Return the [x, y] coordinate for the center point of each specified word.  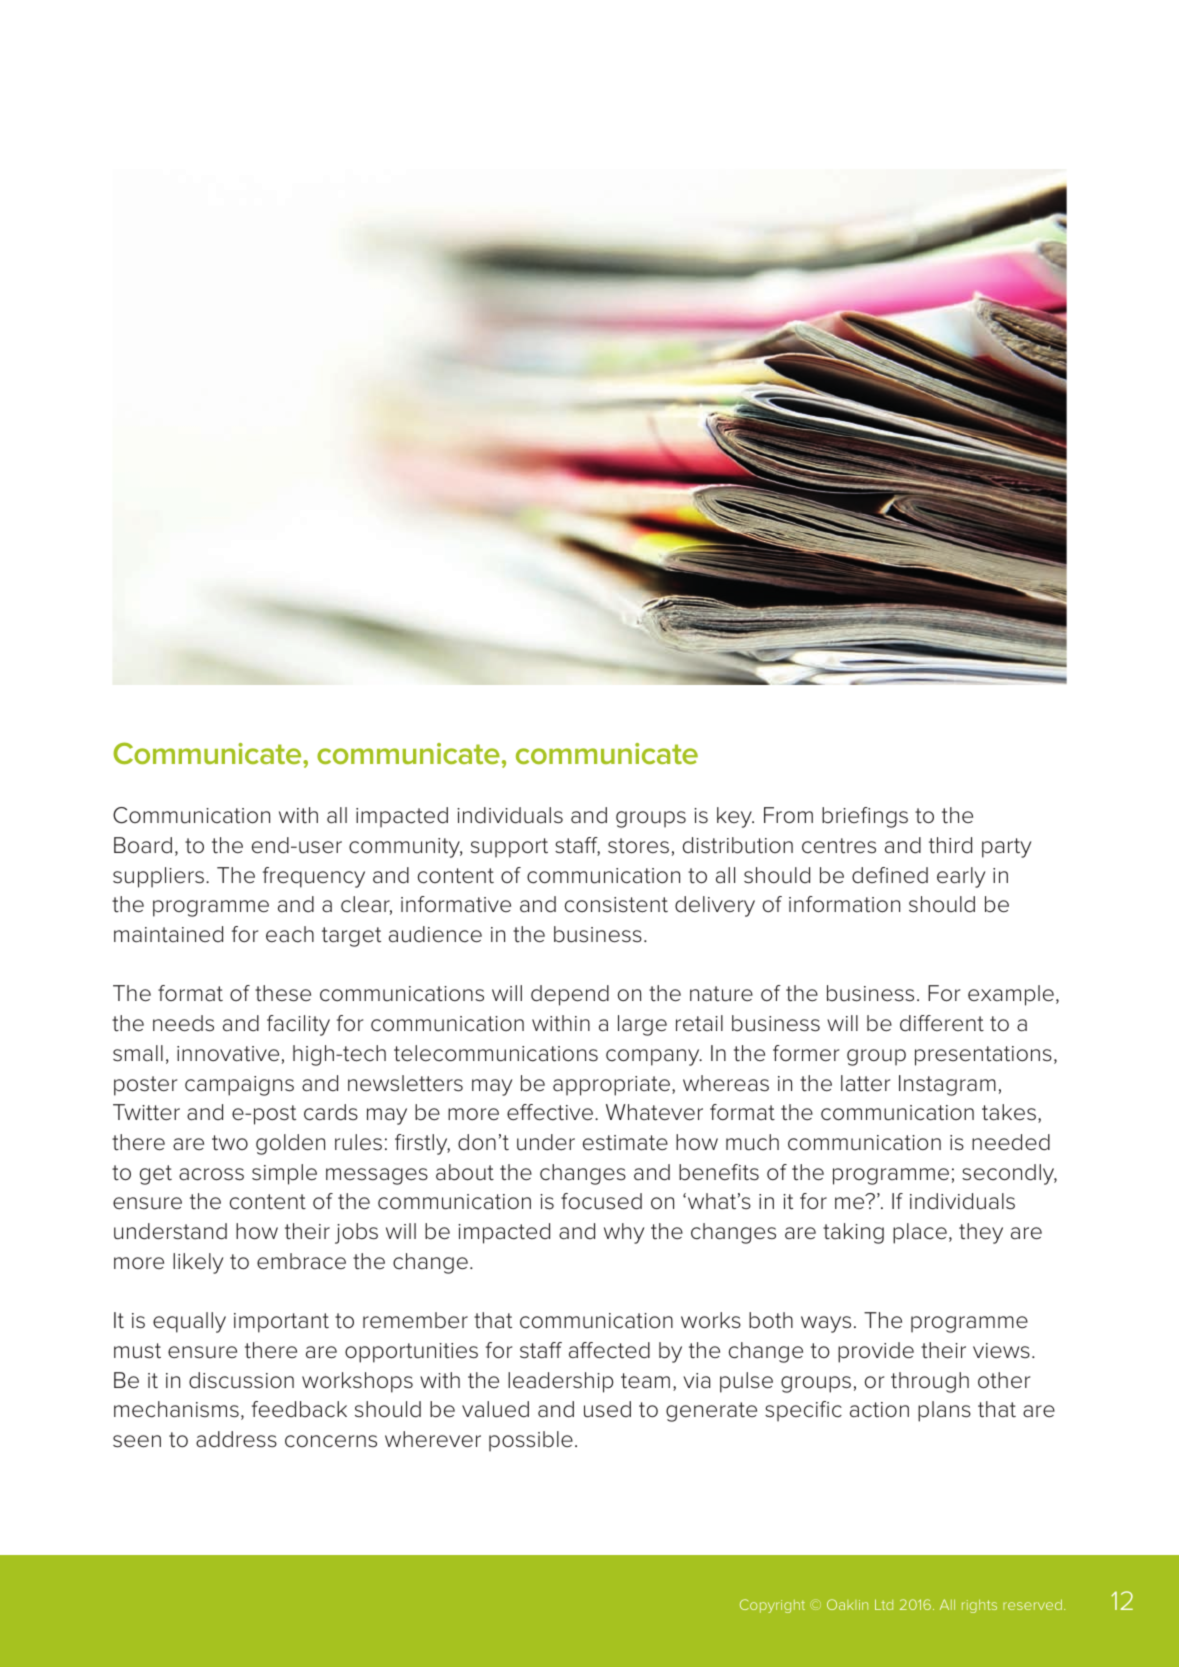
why [624, 1233]
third [950, 845]
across [211, 1174]
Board [143, 845]
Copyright [772, 1606]
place [920, 1233]
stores [638, 846]
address [236, 1439]
